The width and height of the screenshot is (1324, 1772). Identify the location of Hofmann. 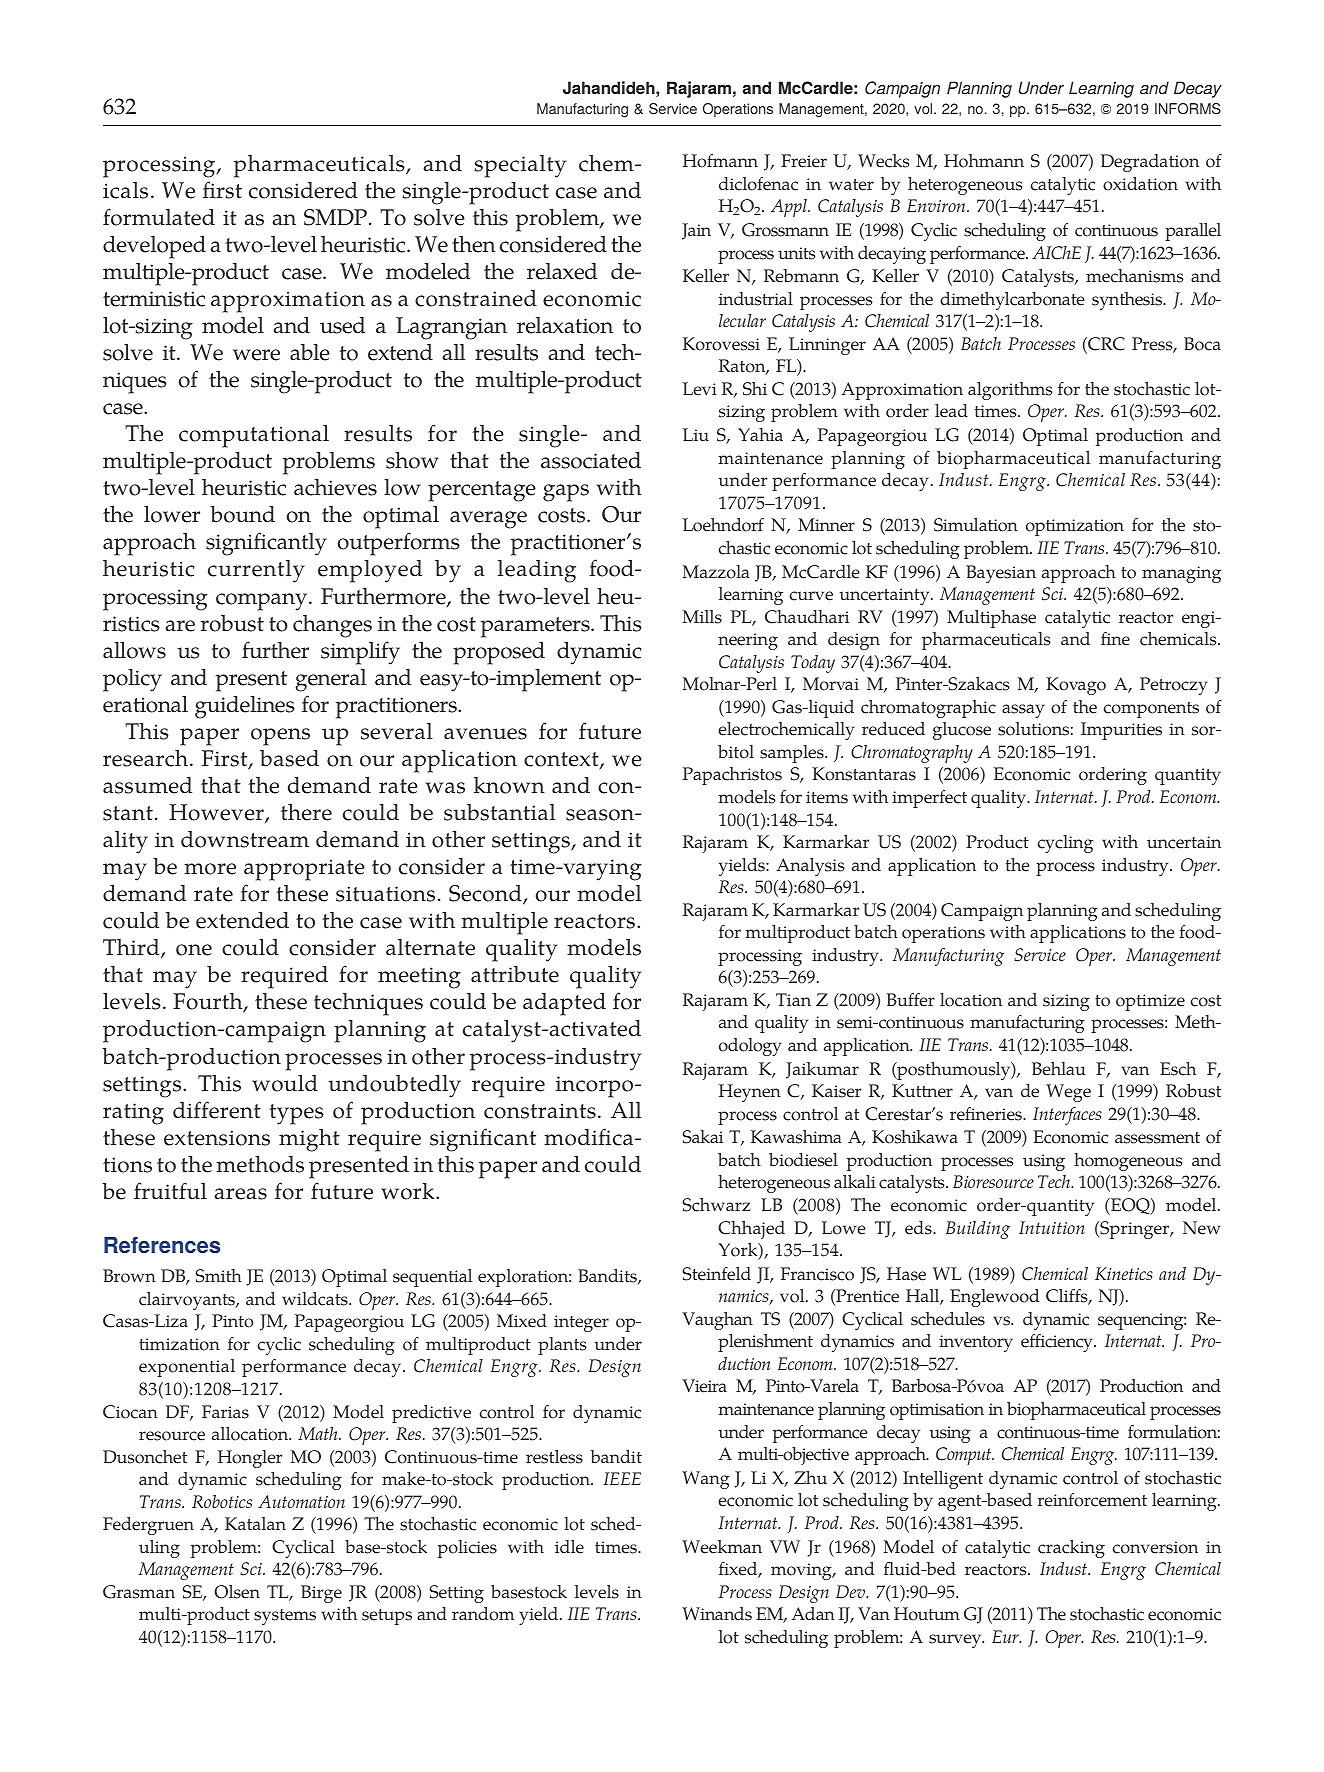
(720, 161).
